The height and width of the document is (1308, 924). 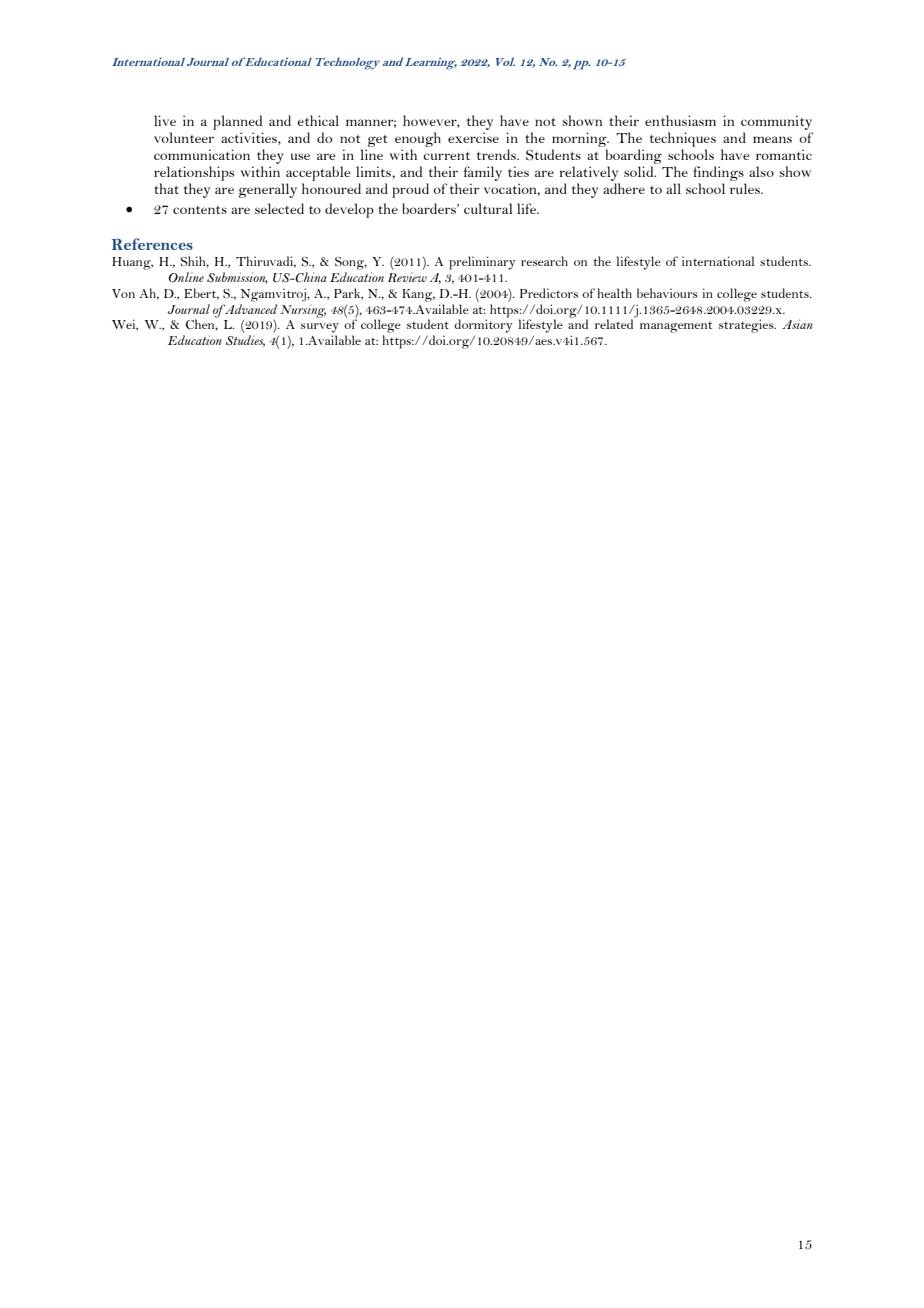 What do you see at coordinates (544, 261) in the document?
I see `research` at bounding box center [544, 261].
